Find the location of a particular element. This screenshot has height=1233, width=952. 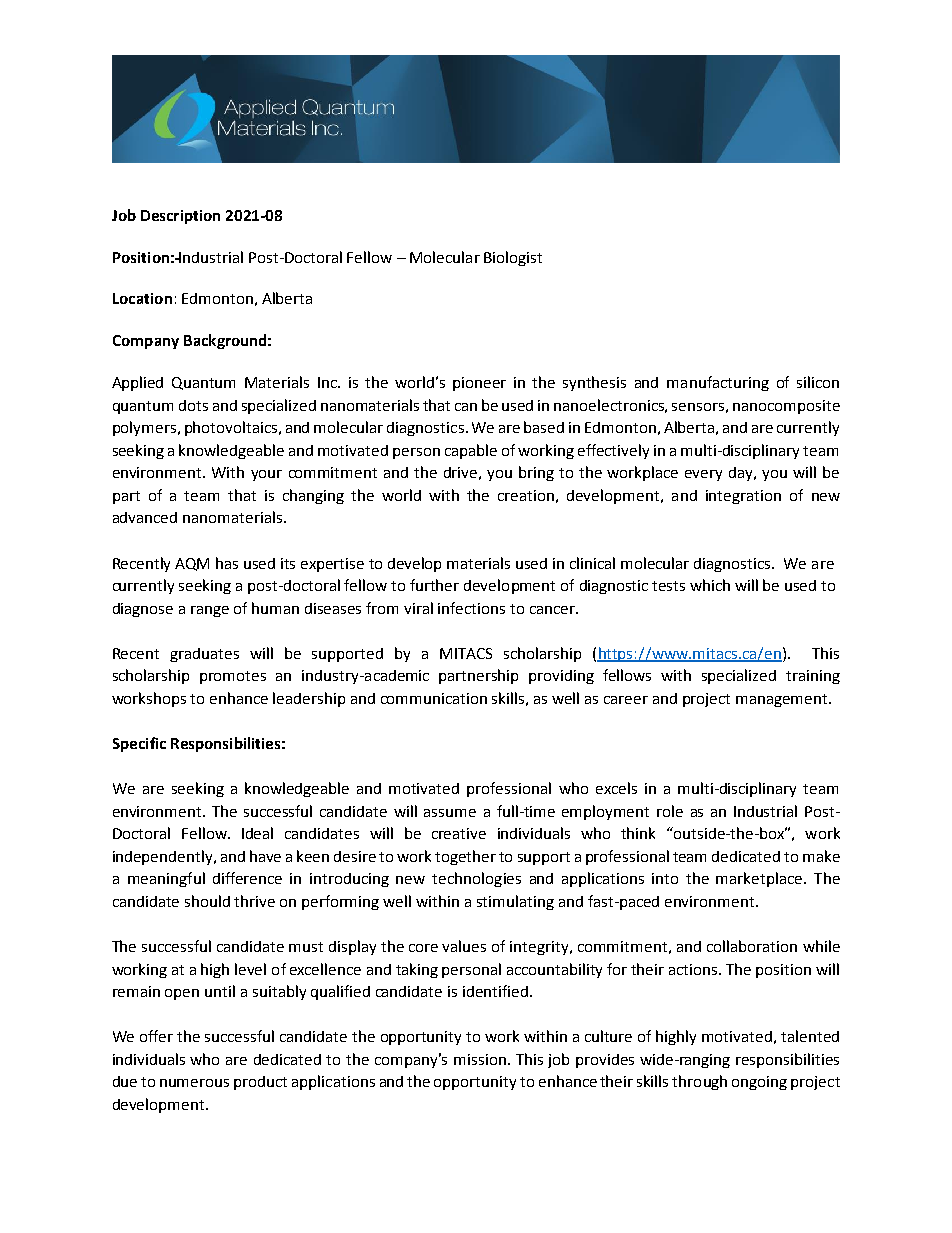

role is located at coordinates (670, 811).
